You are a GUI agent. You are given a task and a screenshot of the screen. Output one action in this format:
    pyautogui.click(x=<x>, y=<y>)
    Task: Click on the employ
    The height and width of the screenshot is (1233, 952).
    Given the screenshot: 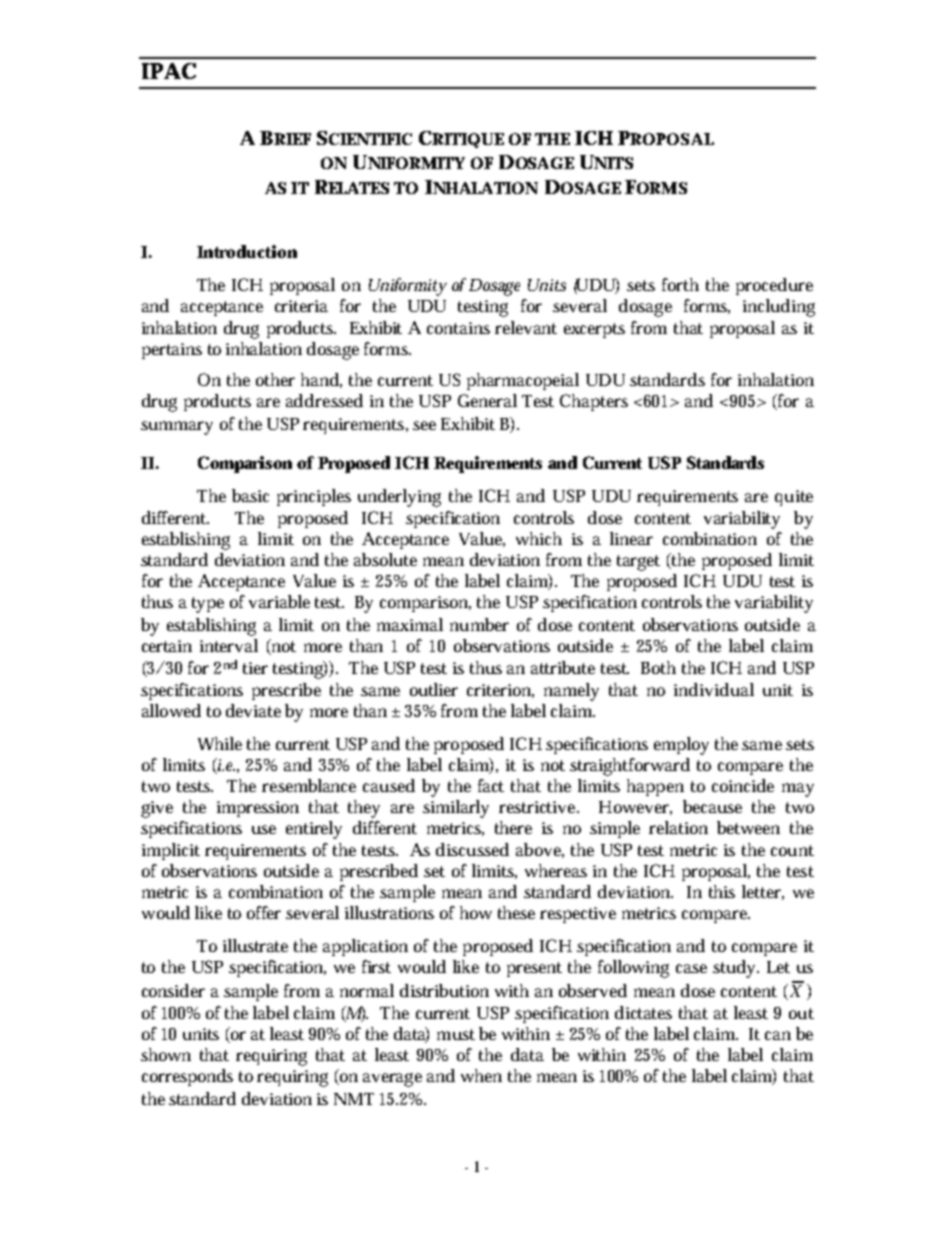 What is the action you would take?
    pyautogui.click(x=681, y=746)
